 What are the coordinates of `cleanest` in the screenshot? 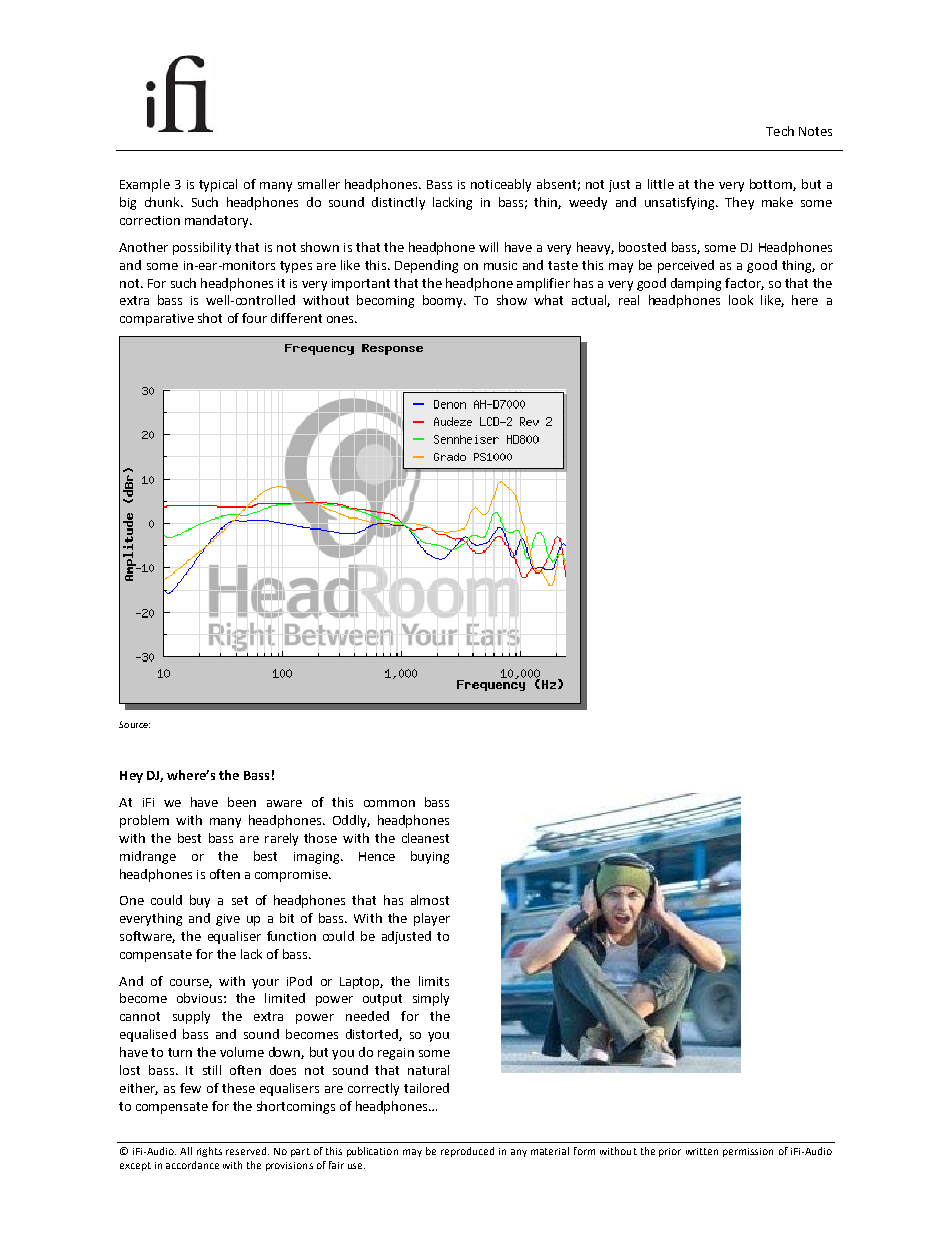 It's located at (425, 838).
